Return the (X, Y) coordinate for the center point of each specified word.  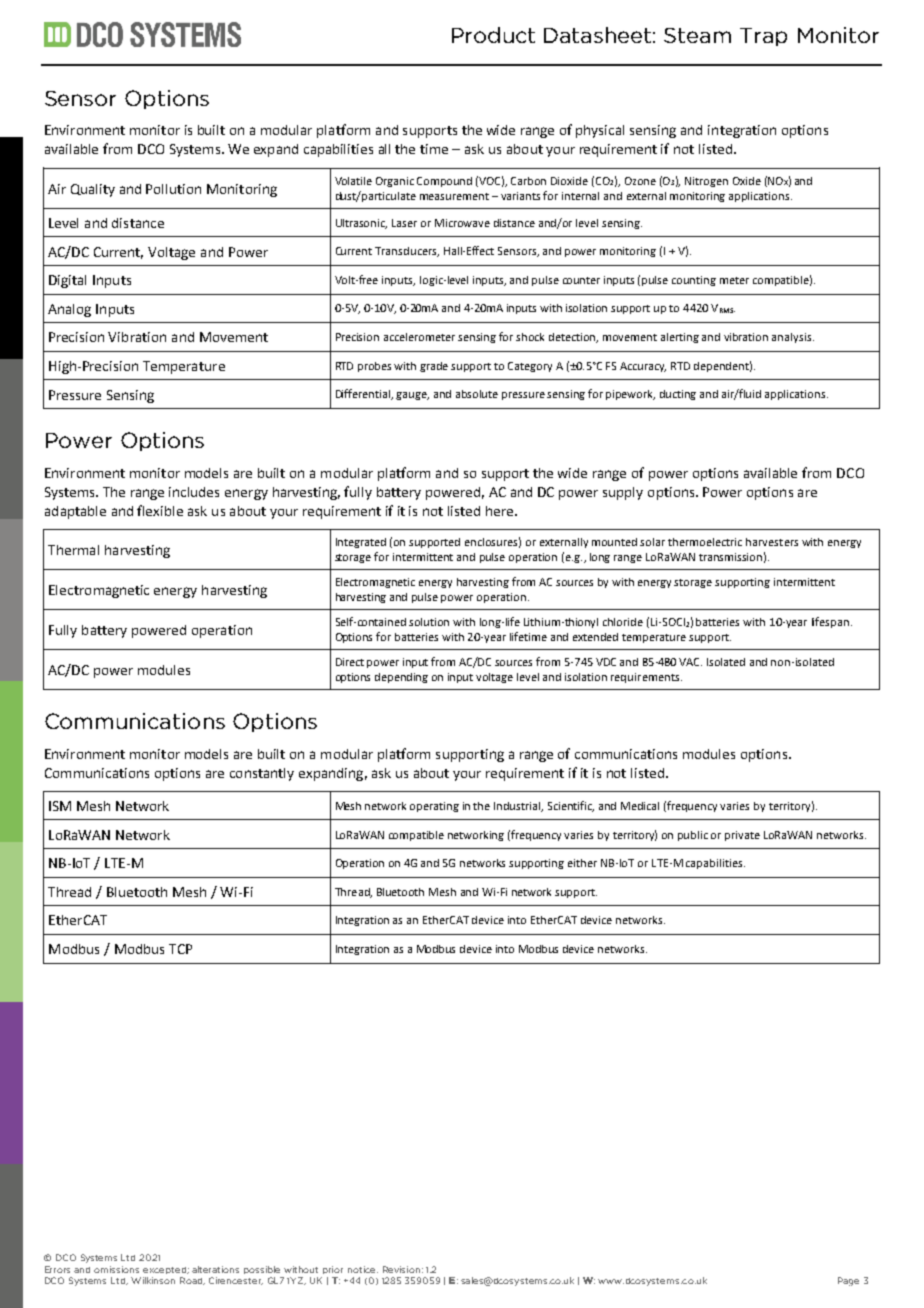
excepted (166, 1270)
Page (848, 1281)
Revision (401, 1269)
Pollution (173, 189)
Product (493, 35)
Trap (763, 37)
